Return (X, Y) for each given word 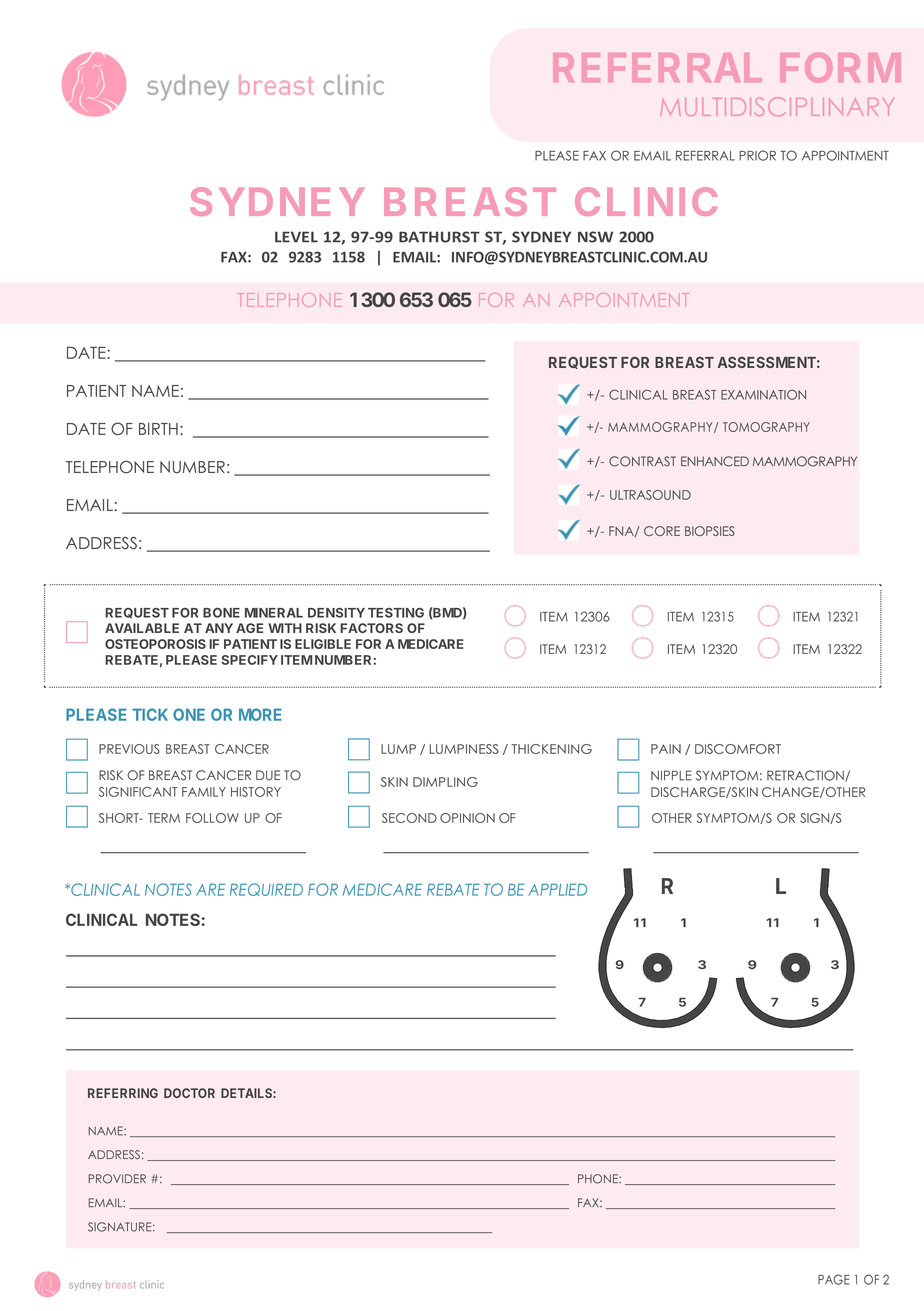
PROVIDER (117, 1179)
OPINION (467, 818)
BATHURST (439, 237)
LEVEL (296, 237)
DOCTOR (189, 1093)
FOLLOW (212, 818)
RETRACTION (806, 776)
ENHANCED (715, 461)
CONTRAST (642, 461)
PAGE (833, 1279)
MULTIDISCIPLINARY (777, 106)
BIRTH (158, 429)
